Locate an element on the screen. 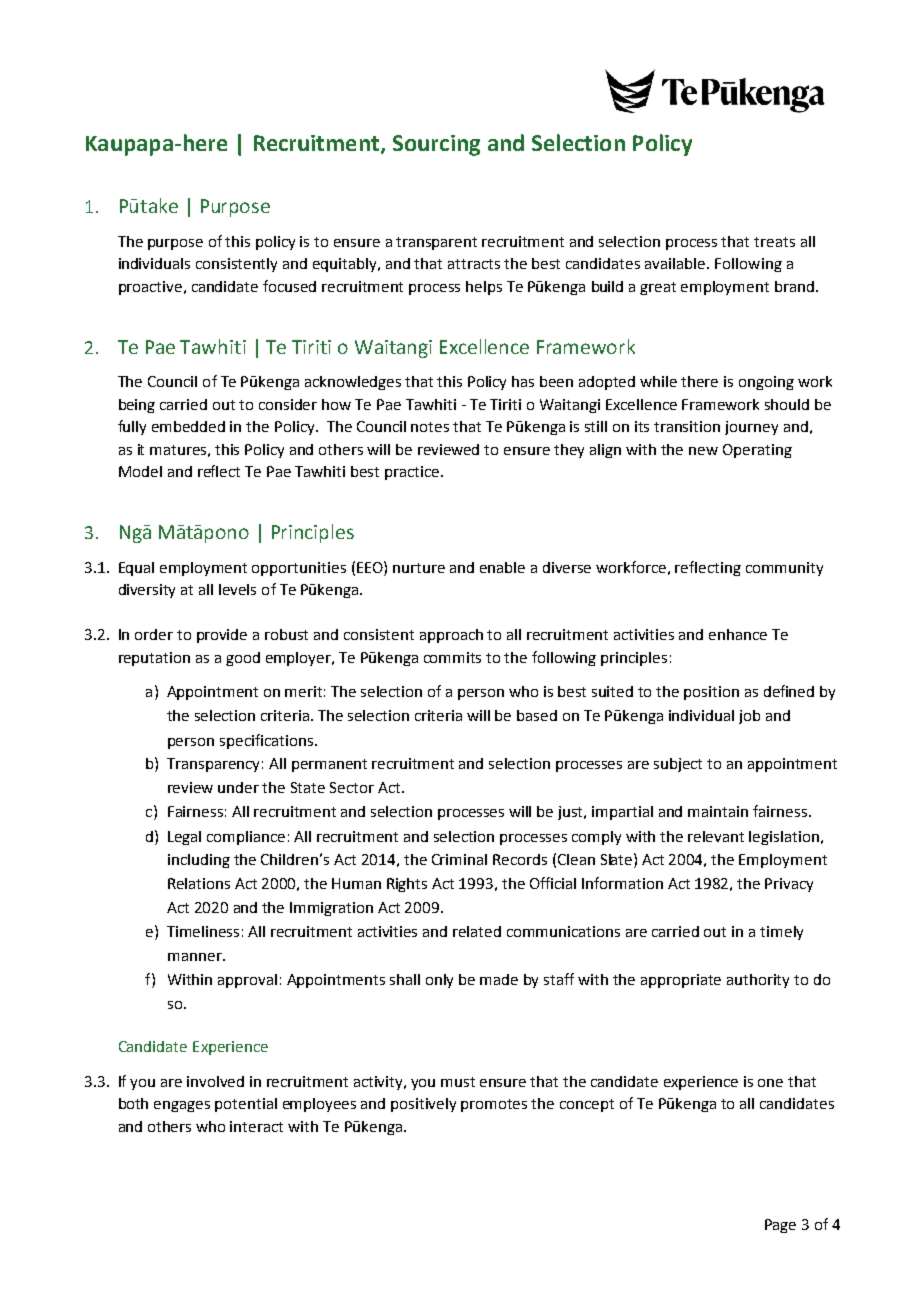 Image resolution: width=924 pixels, height=1308 pixels. including is located at coordinates (199, 861).
